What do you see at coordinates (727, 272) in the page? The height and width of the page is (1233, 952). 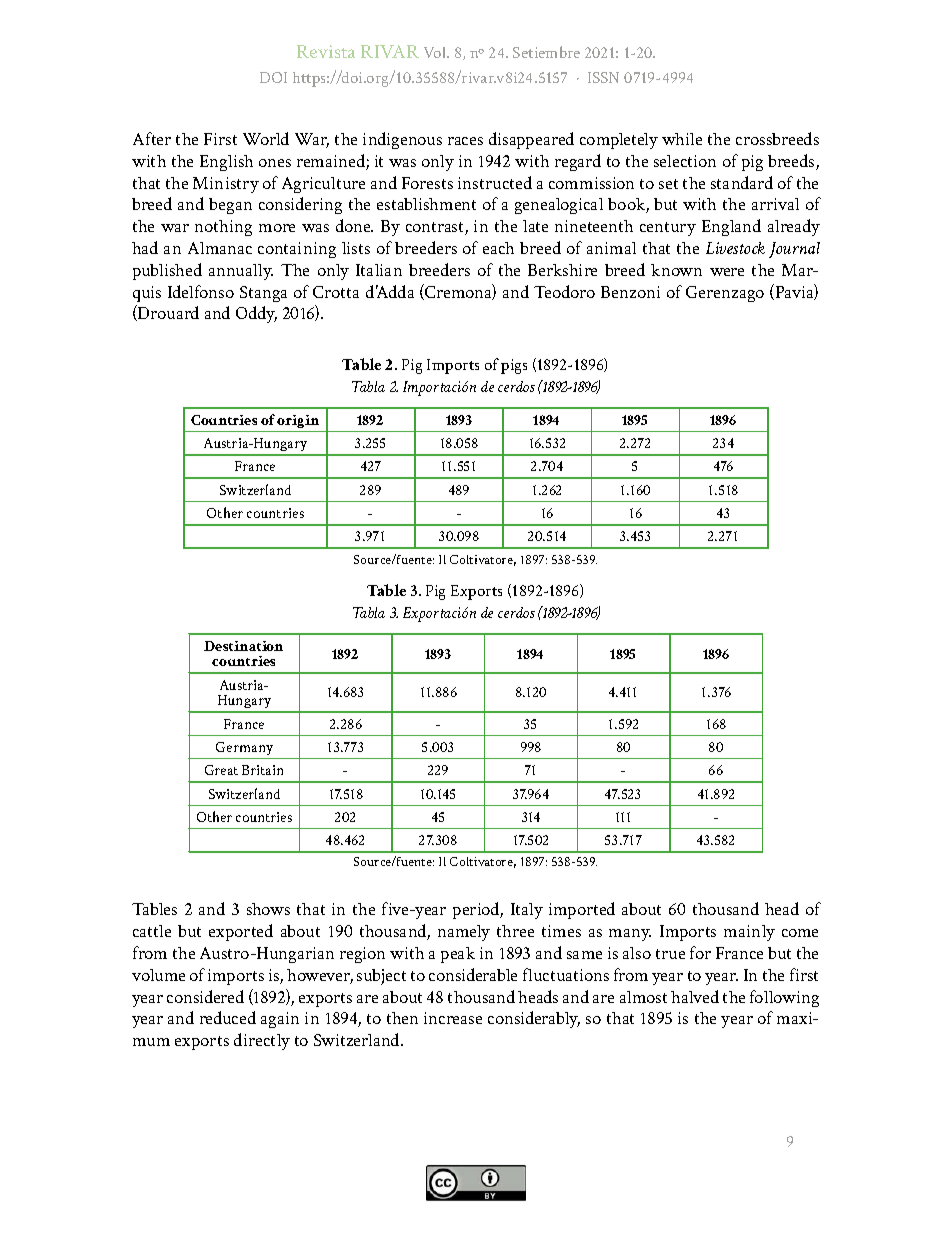 I see `were` at bounding box center [727, 272].
